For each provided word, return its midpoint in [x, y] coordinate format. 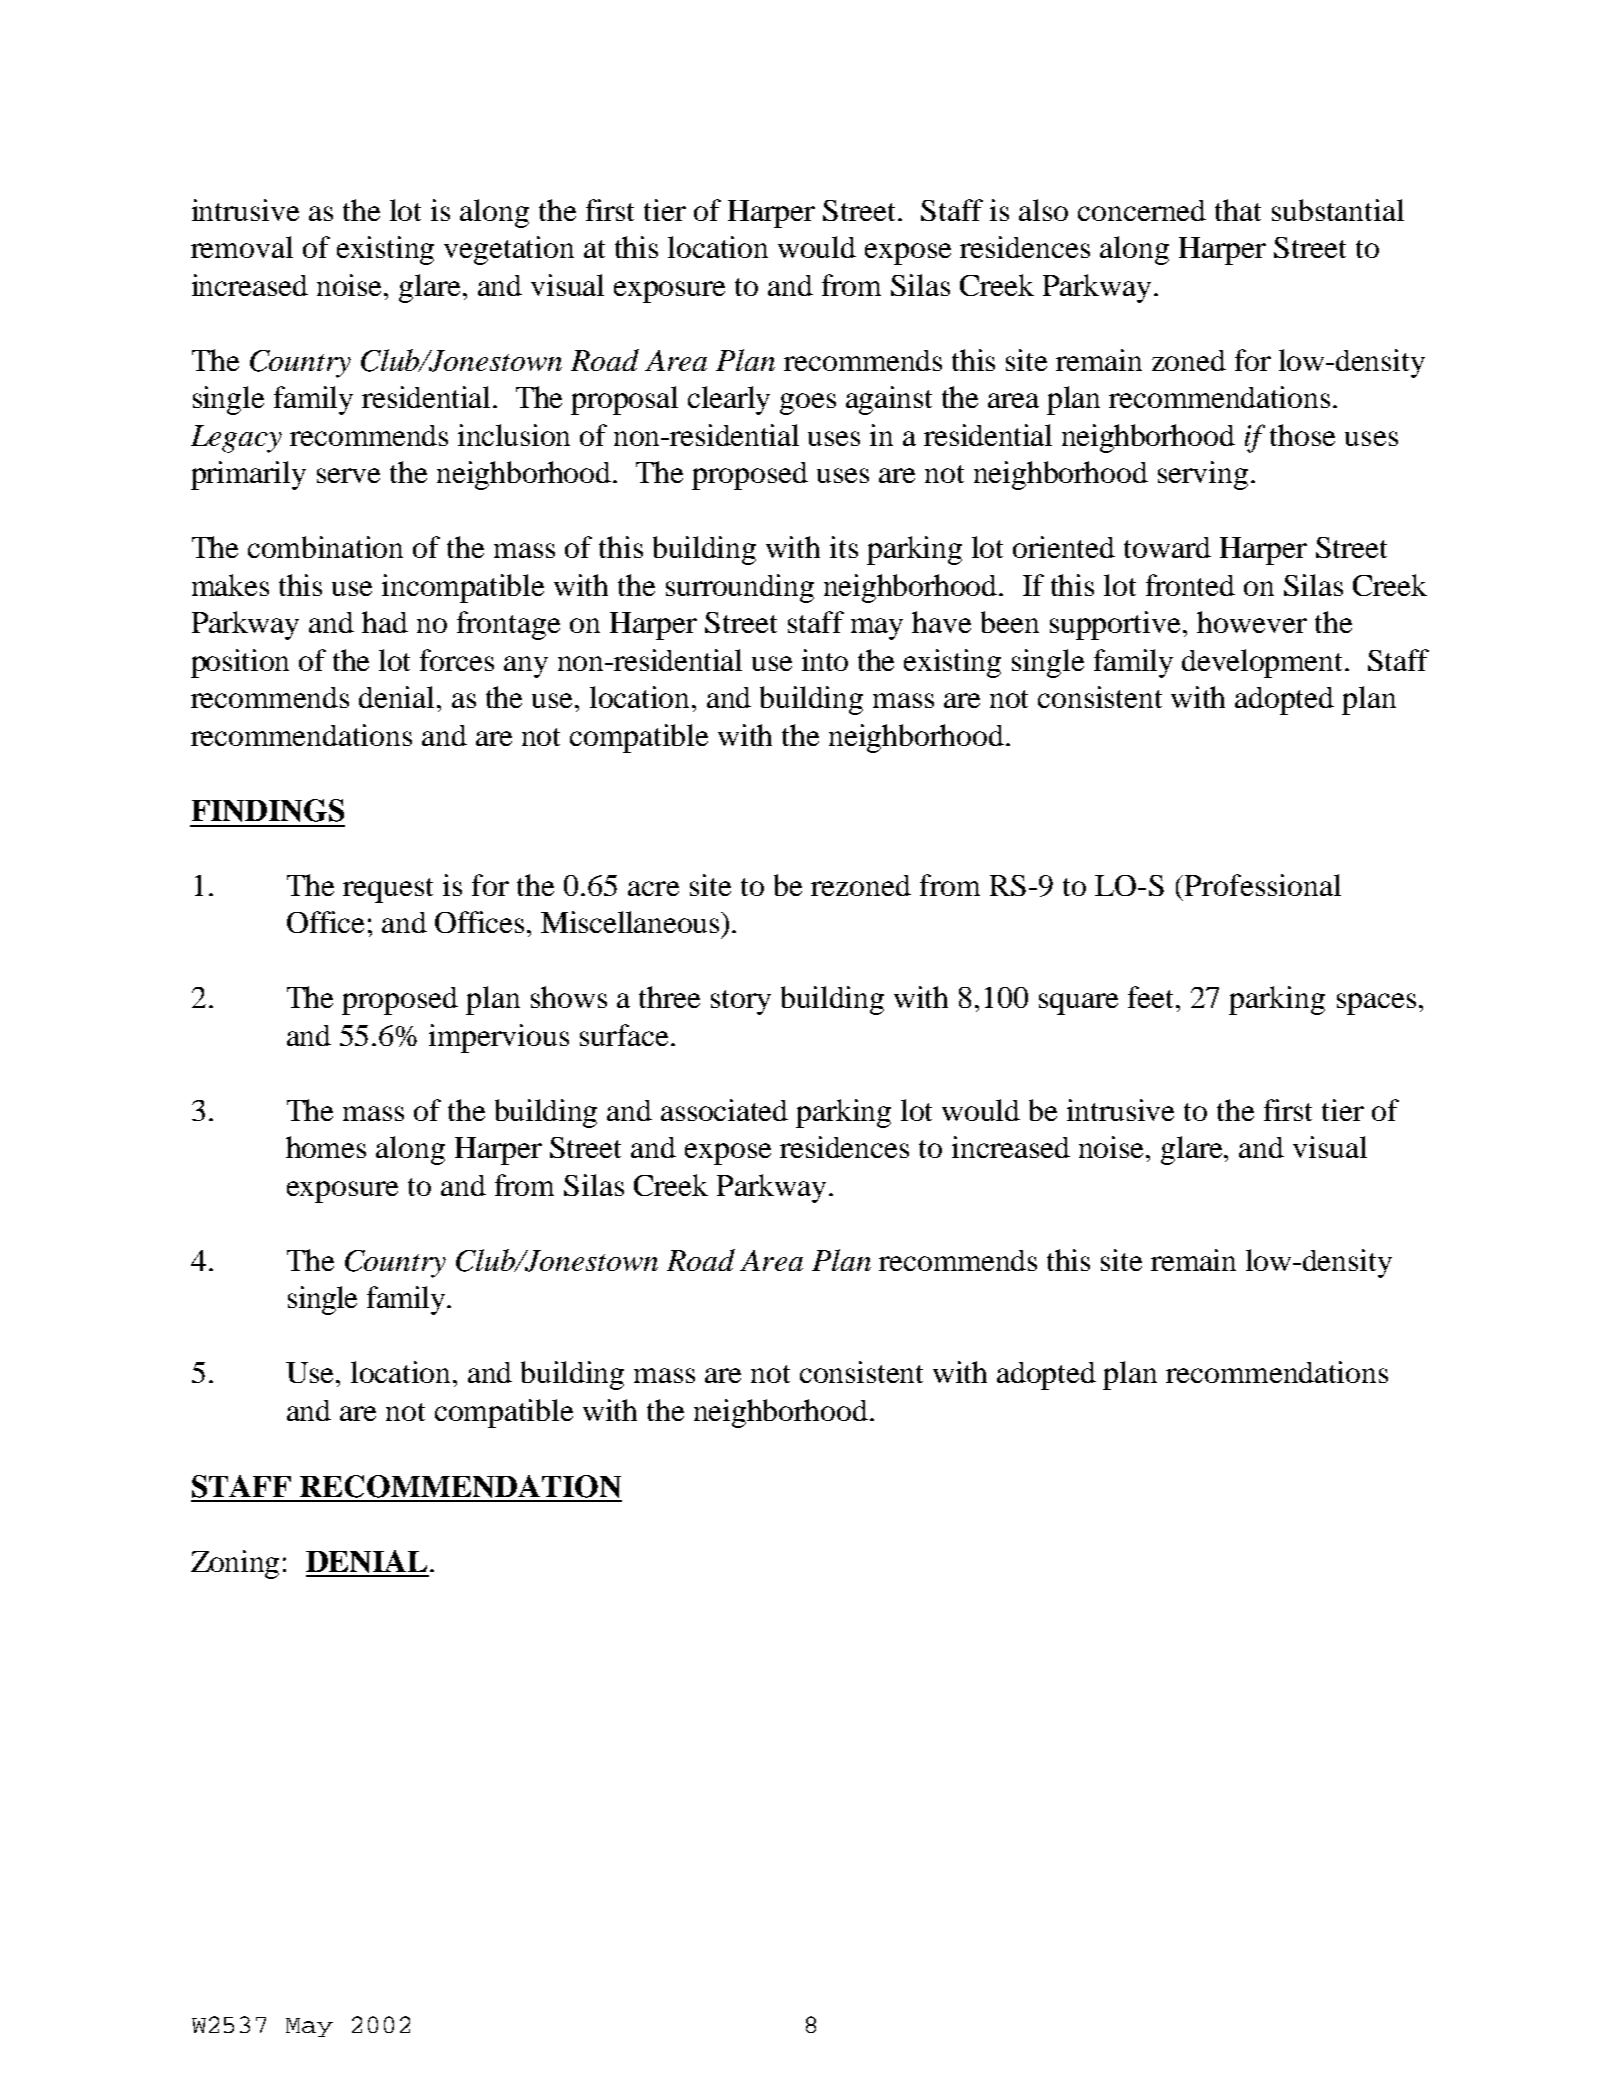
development [1264, 663]
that [1238, 210]
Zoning [235, 1564]
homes [326, 1147]
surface [624, 1035]
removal [242, 247]
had [385, 622]
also [1043, 210]
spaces [1376, 1004]
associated [724, 1110]
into [825, 660]
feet [1152, 997]
